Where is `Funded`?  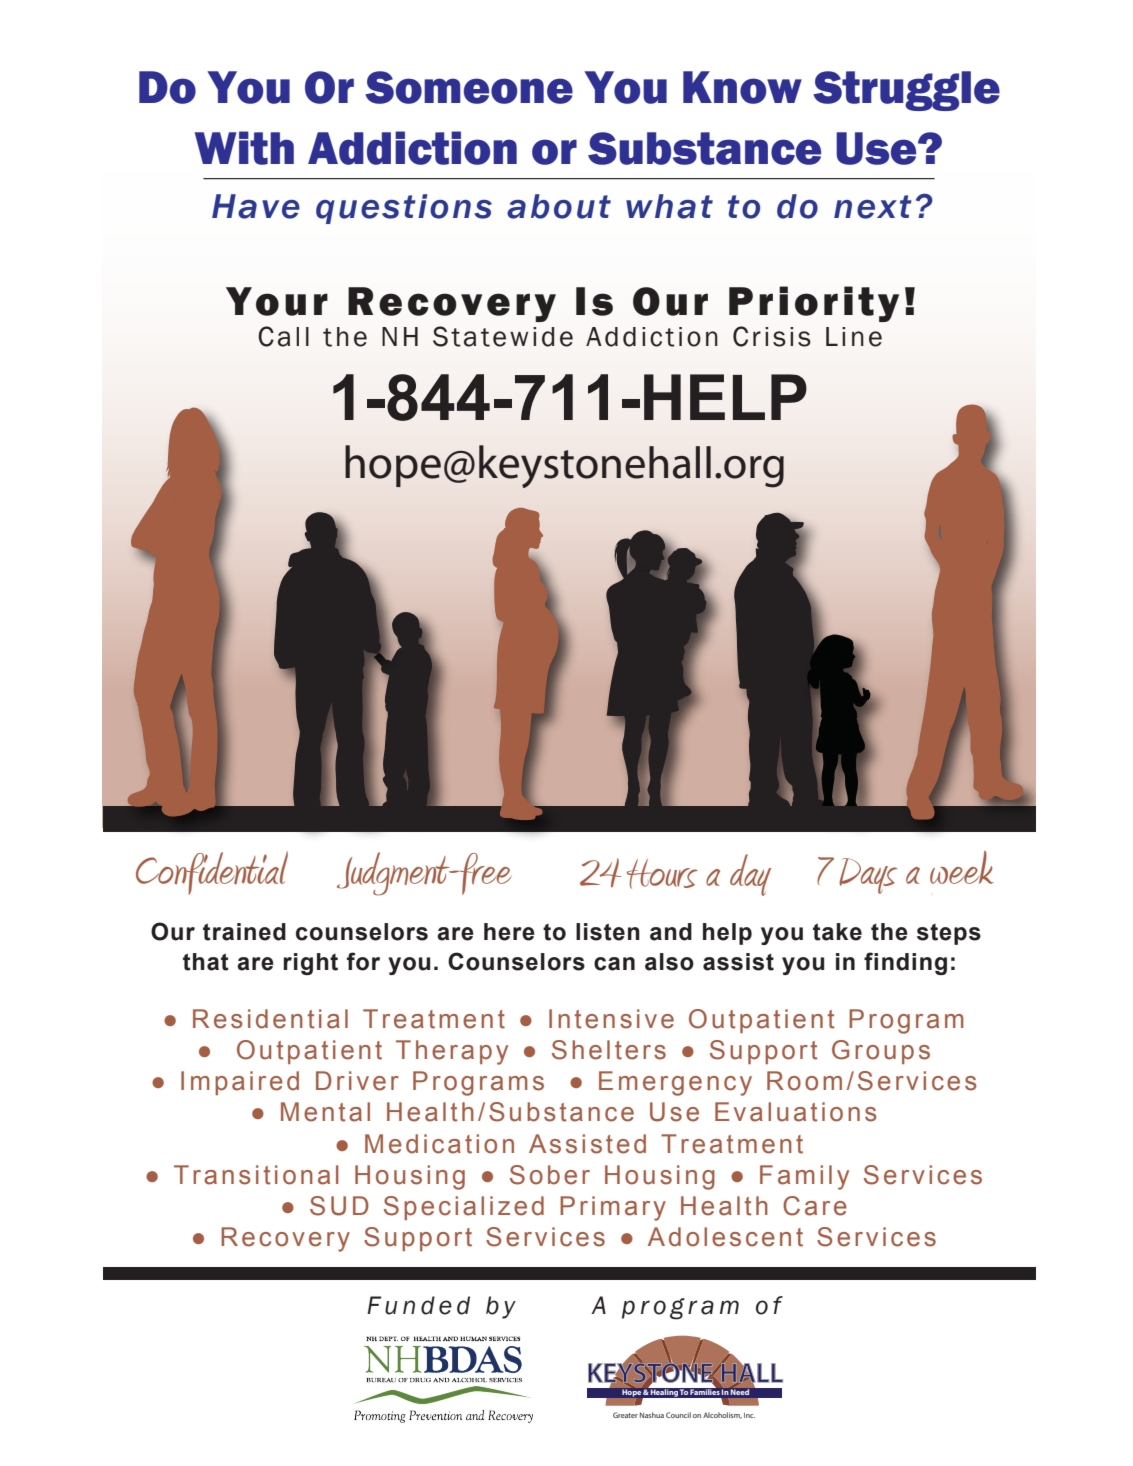
Funded is located at coordinates (418, 1305).
